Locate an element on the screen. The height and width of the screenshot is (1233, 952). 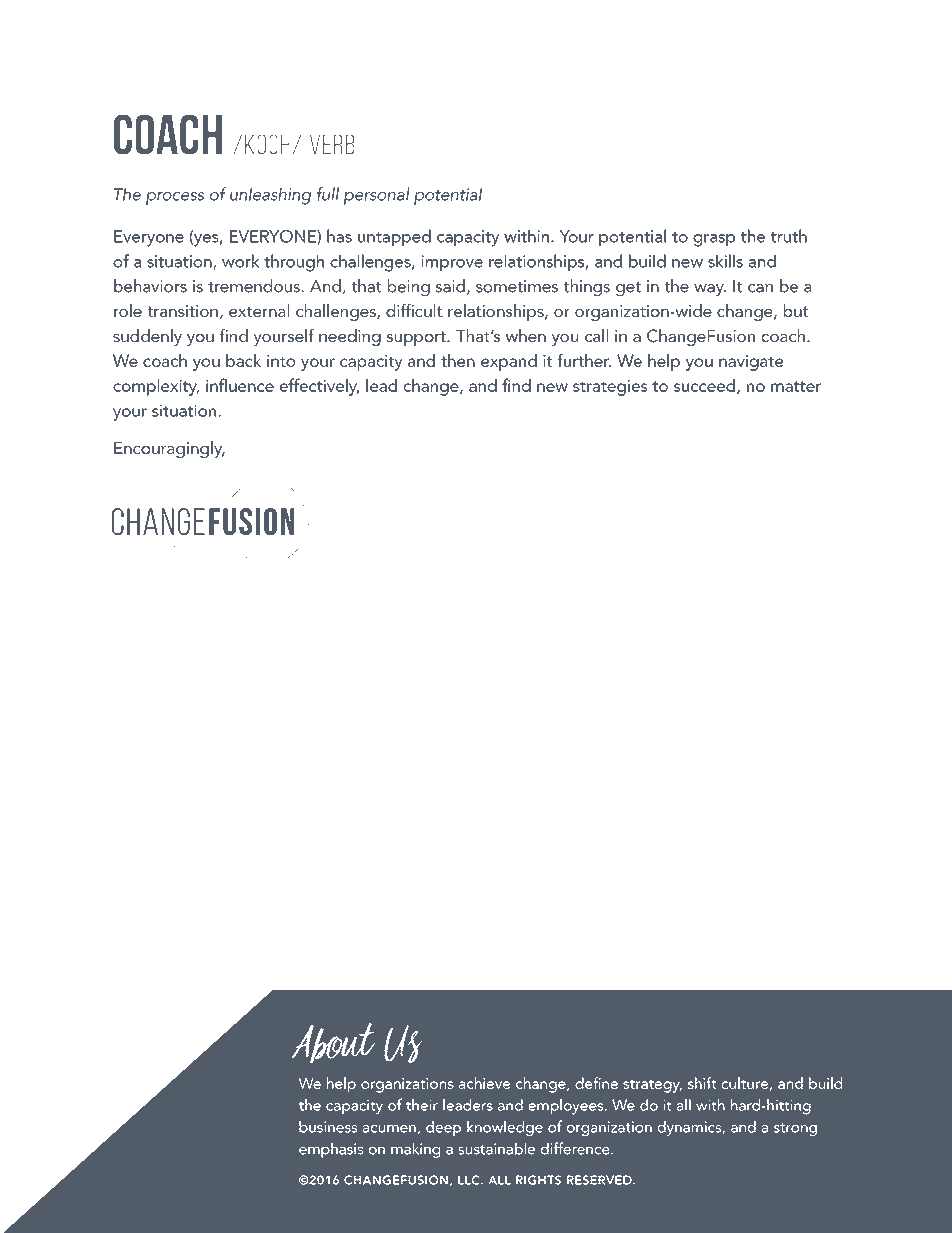
then is located at coordinates (458, 360).
